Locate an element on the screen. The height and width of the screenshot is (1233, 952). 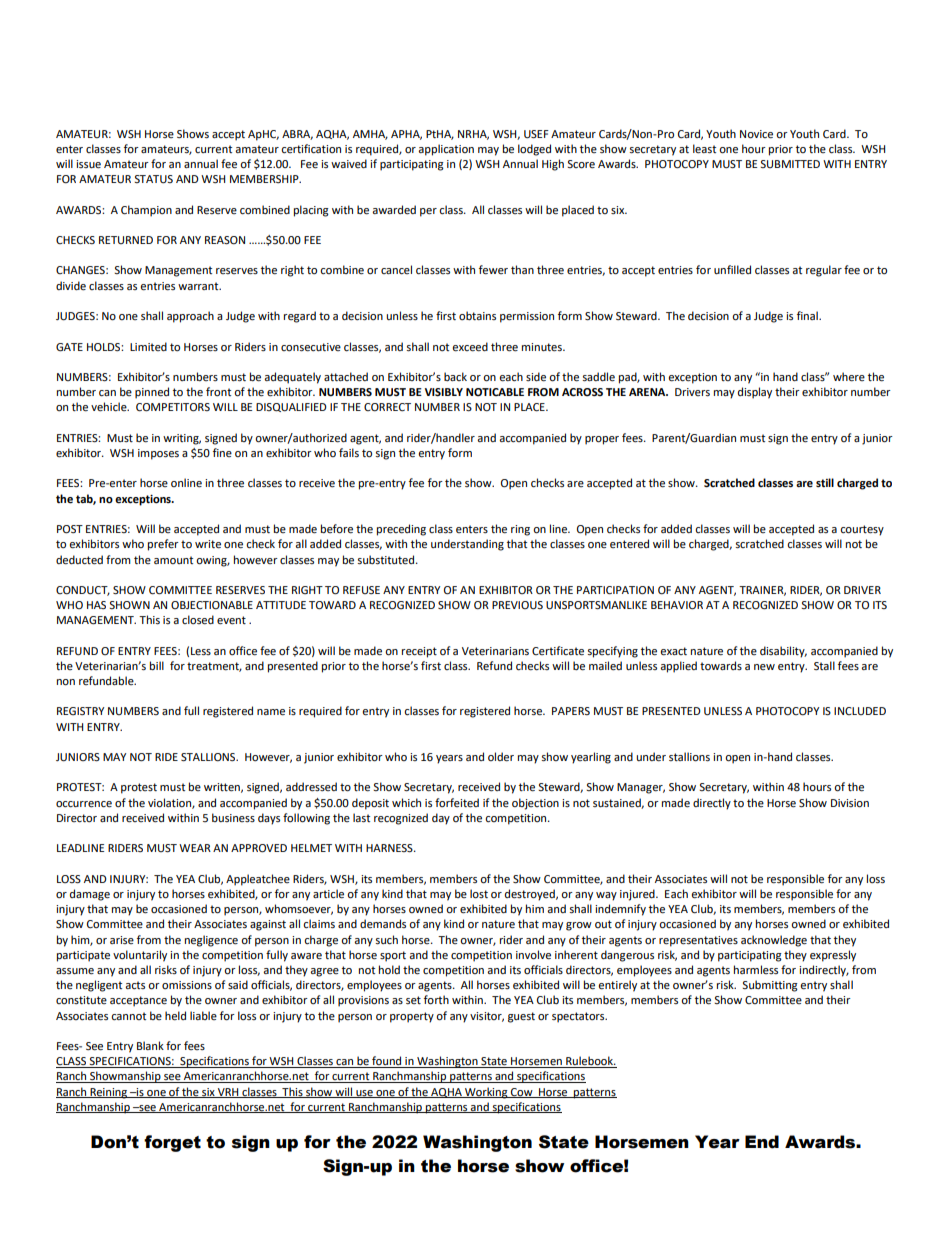
STATUS is located at coordinates (153, 179).
